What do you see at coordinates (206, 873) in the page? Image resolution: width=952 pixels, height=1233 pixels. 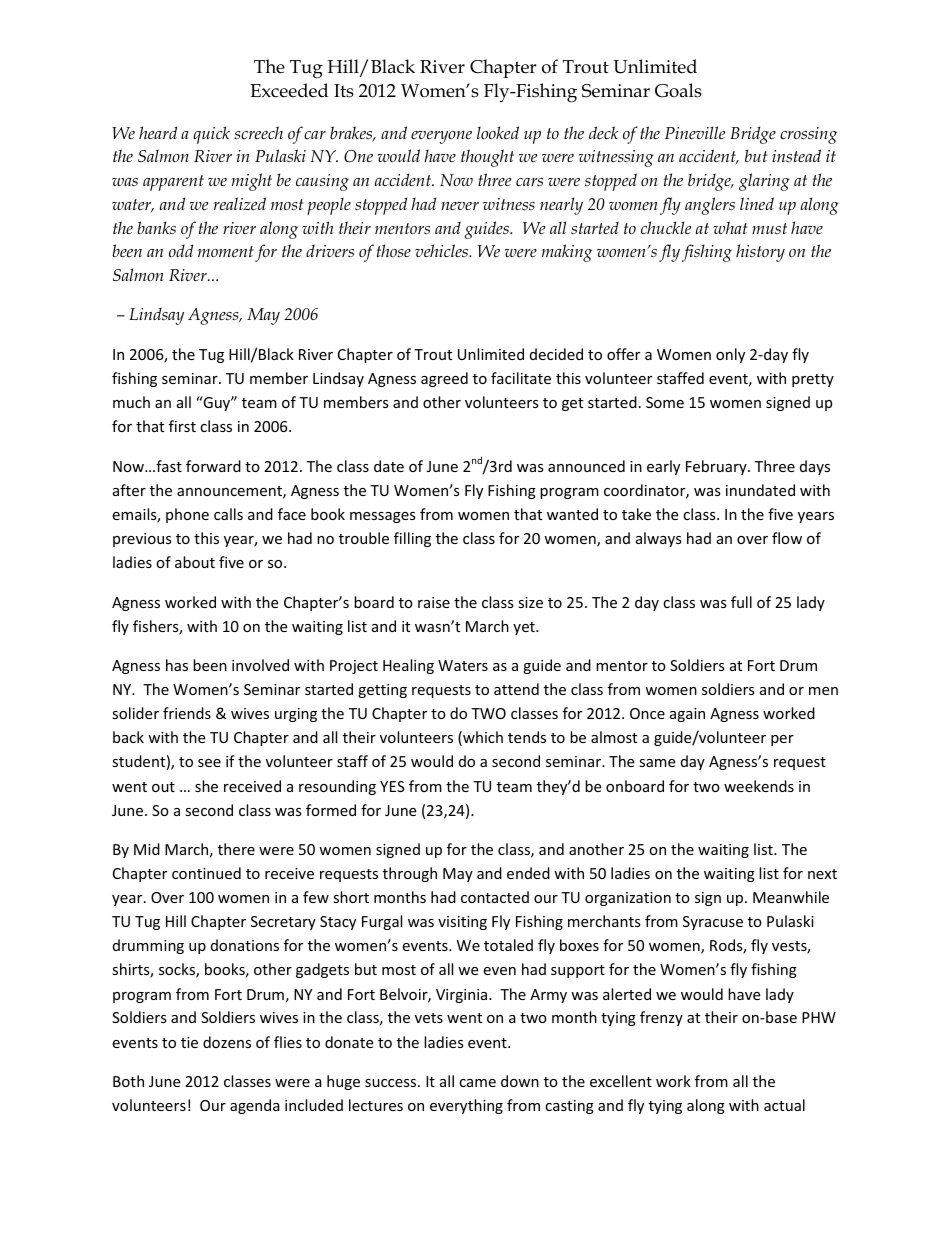 I see `continued` at bounding box center [206, 873].
